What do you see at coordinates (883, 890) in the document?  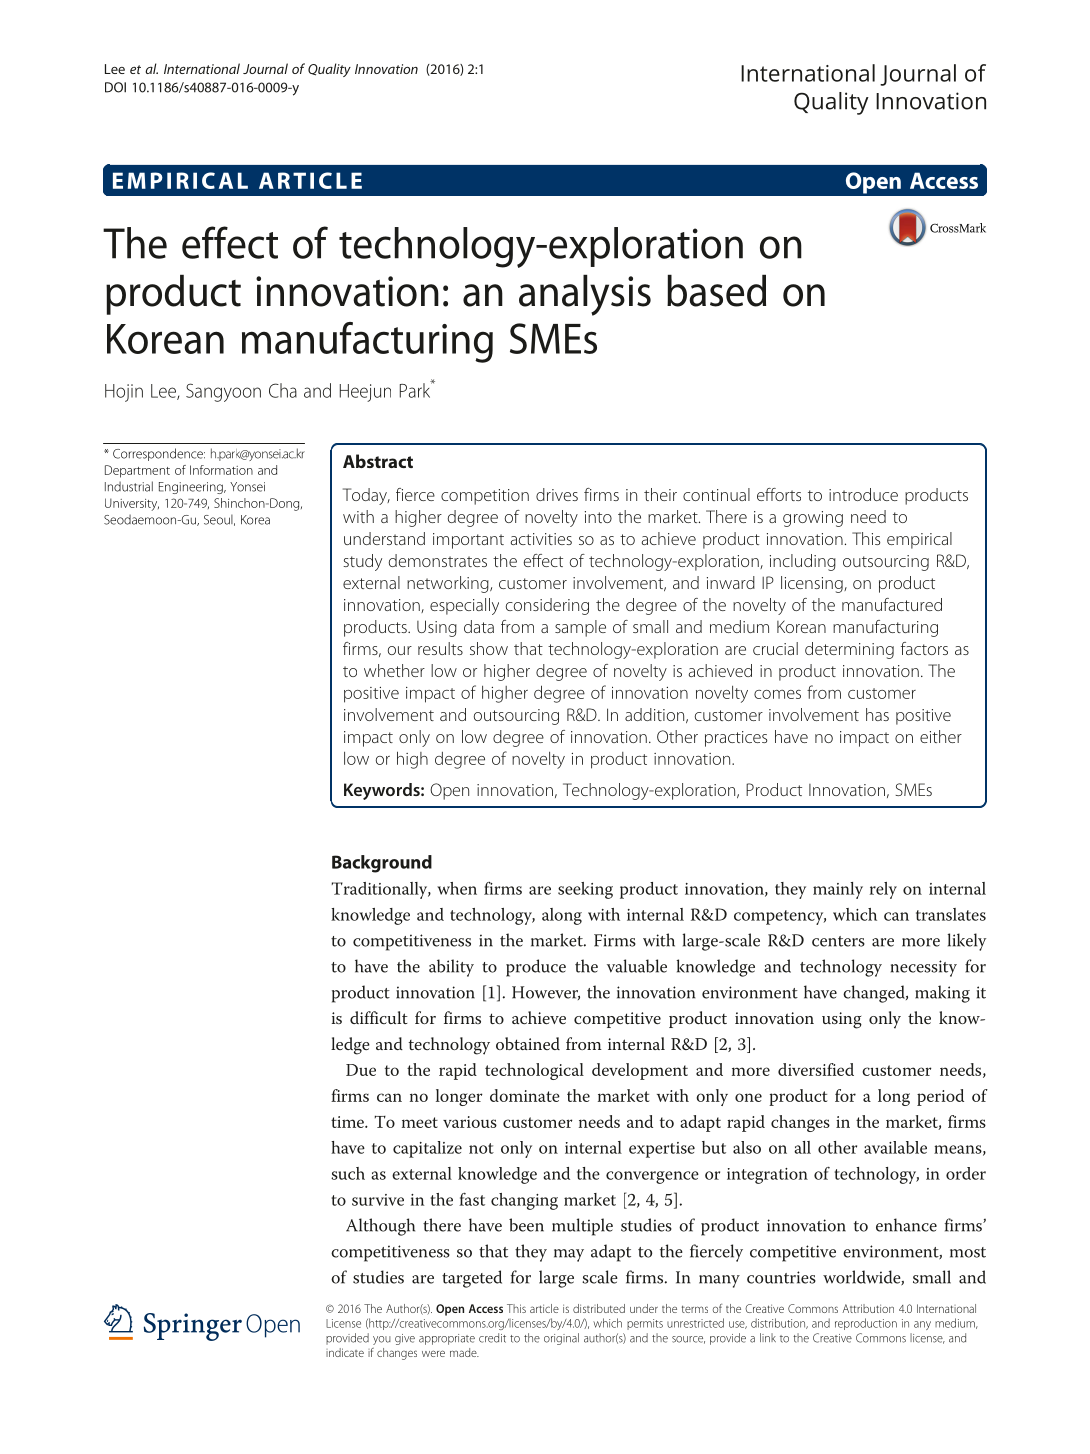 I see `rely` at bounding box center [883, 890].
